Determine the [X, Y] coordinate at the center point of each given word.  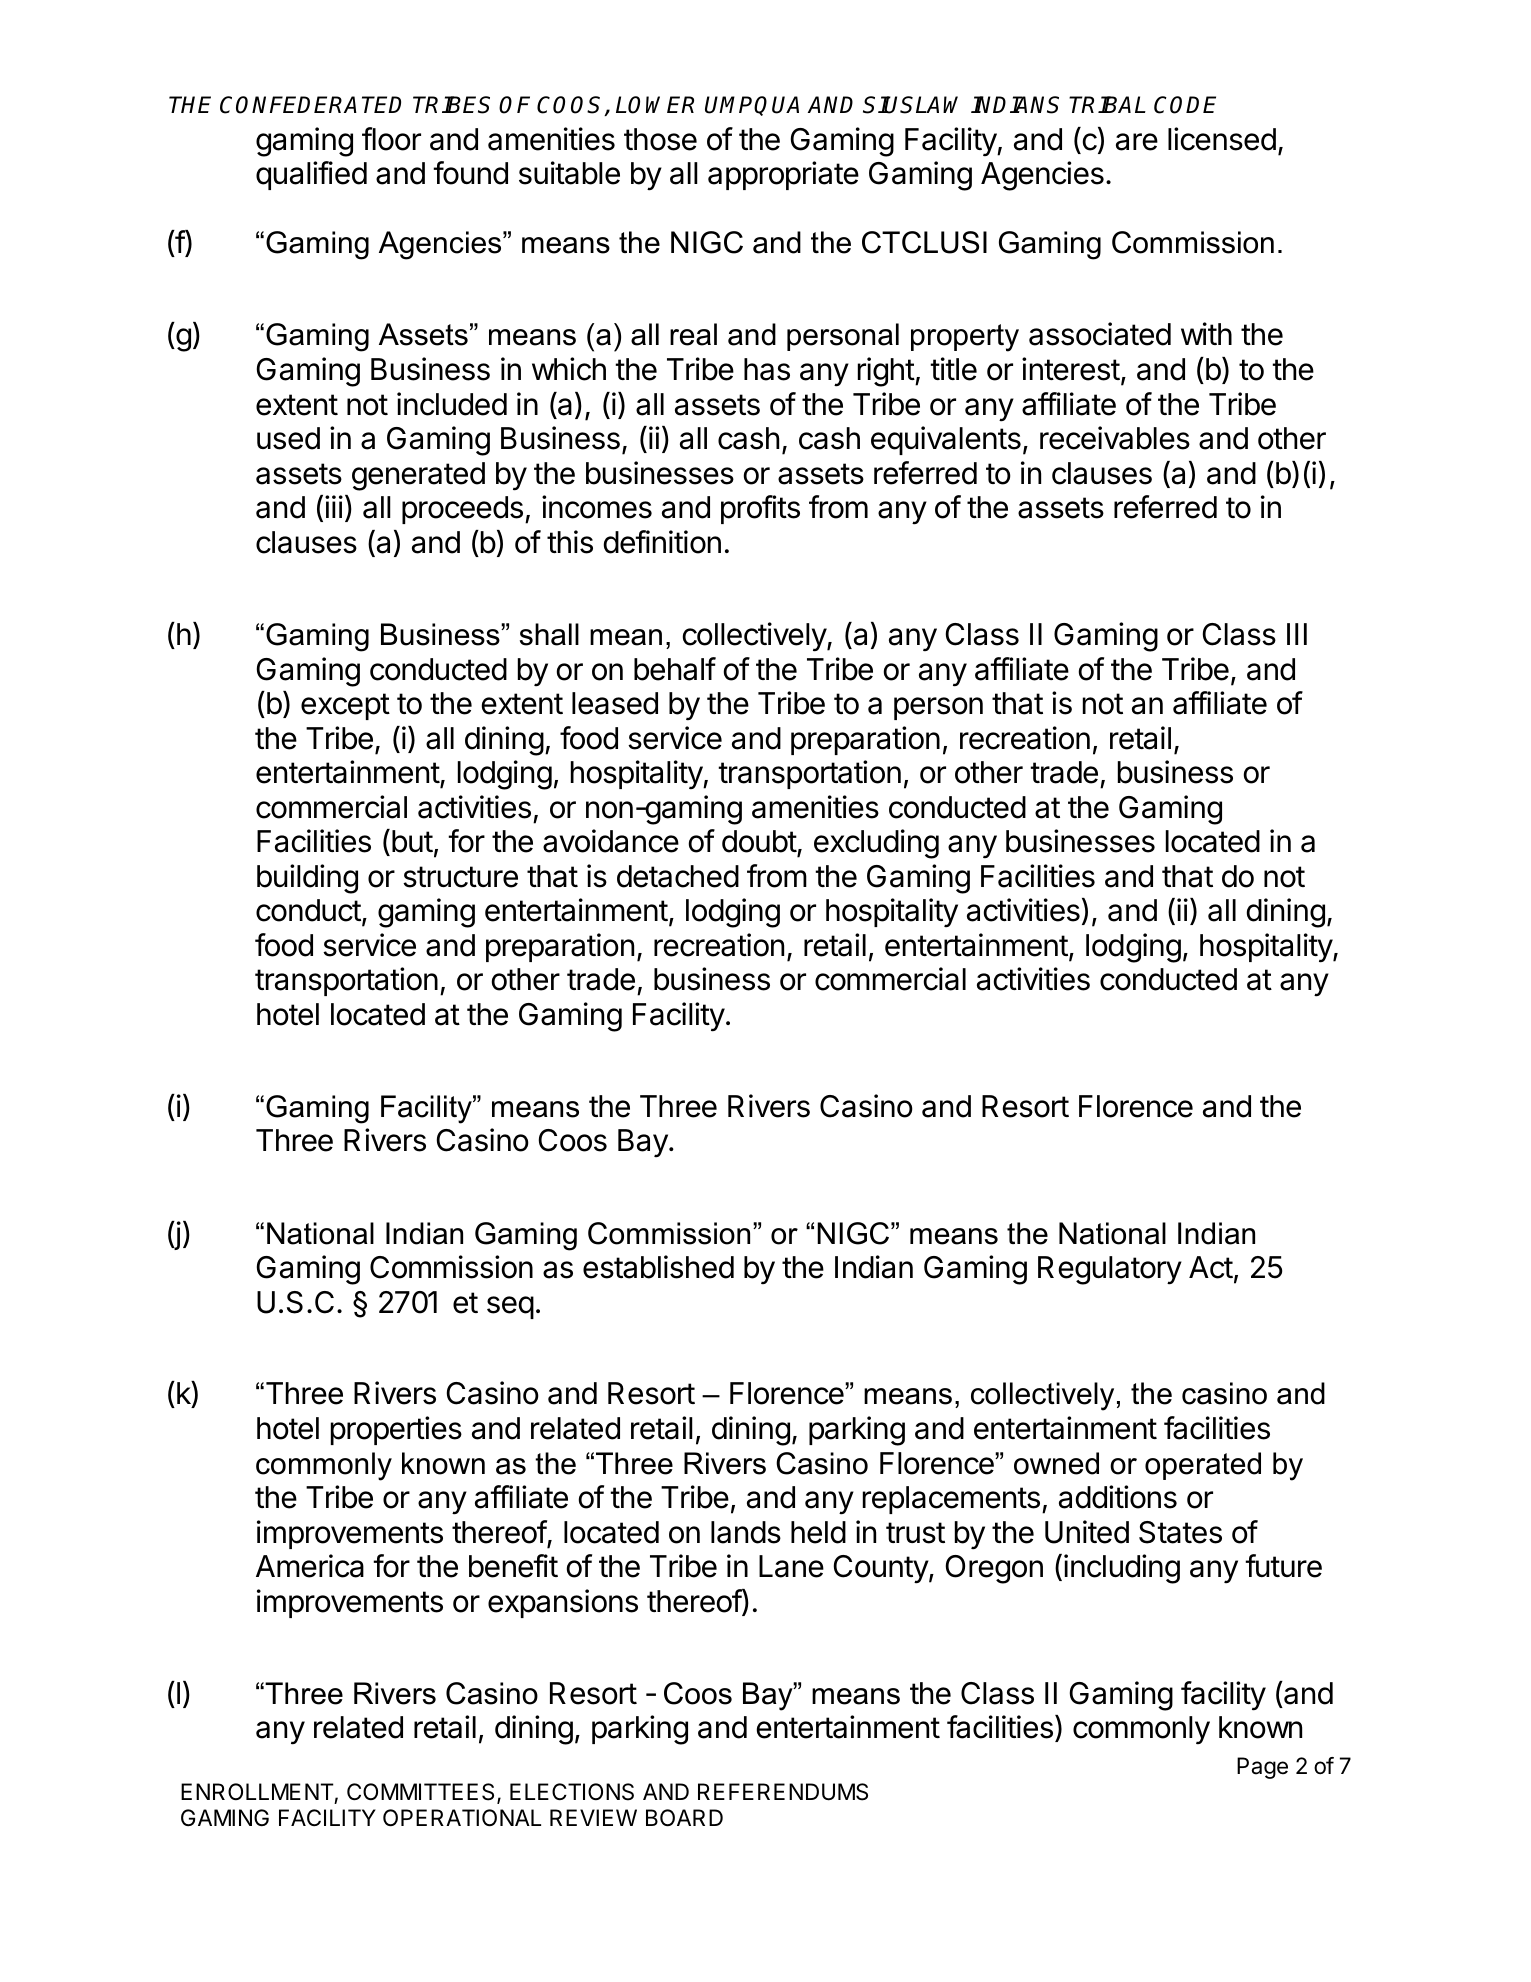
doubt [760, 843]
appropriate [783, 175]
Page [1262, 1768]
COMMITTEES [422, 1793]
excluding [876, 844]
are [1137, 142]
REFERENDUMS [783, 1792]
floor [391, 139]
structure [460, 877]
